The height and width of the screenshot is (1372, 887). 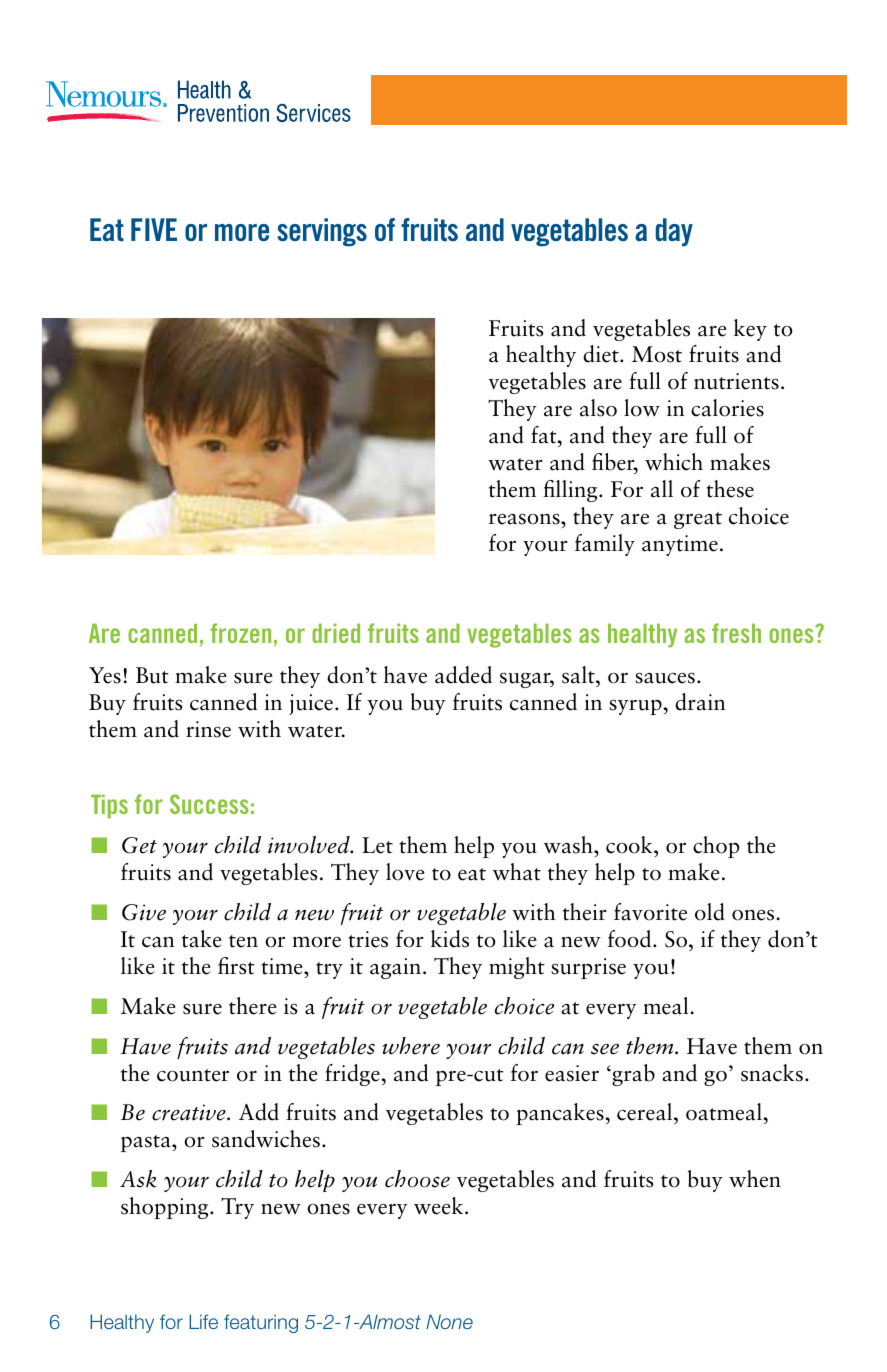 What do you see at coordinates (322, 232) in the screenshot?
I see `servings` at bounding box center [322, 232].
